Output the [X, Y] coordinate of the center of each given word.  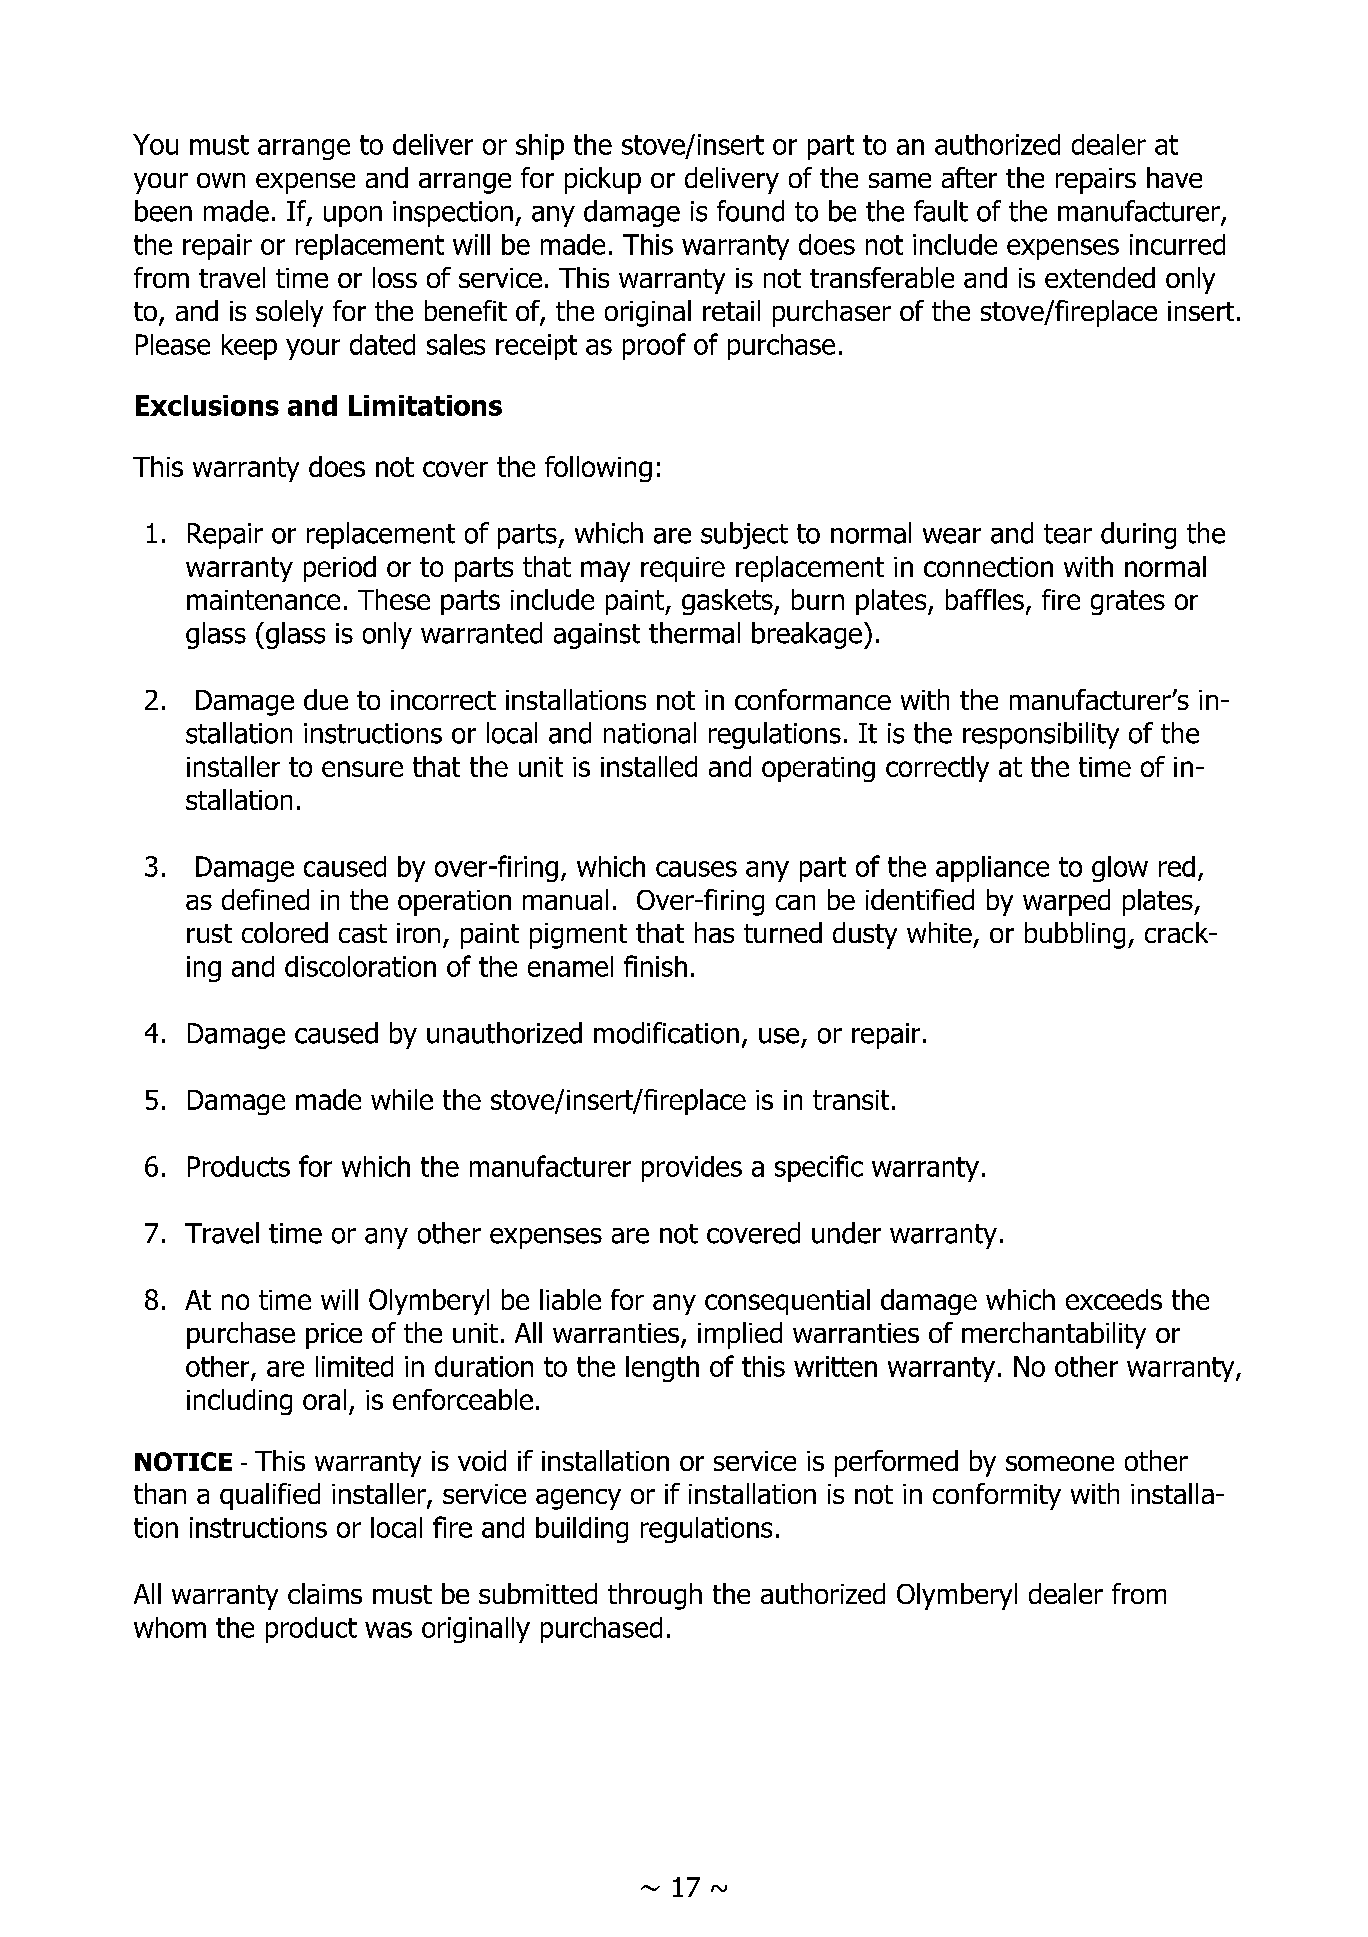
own [221, 180]
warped [1066, 902]
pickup [603, 180]
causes [696, 869]
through [655, 1596]
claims [325, 1593]
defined [265, 899]
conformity [997, 1496]
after [969, 177]
